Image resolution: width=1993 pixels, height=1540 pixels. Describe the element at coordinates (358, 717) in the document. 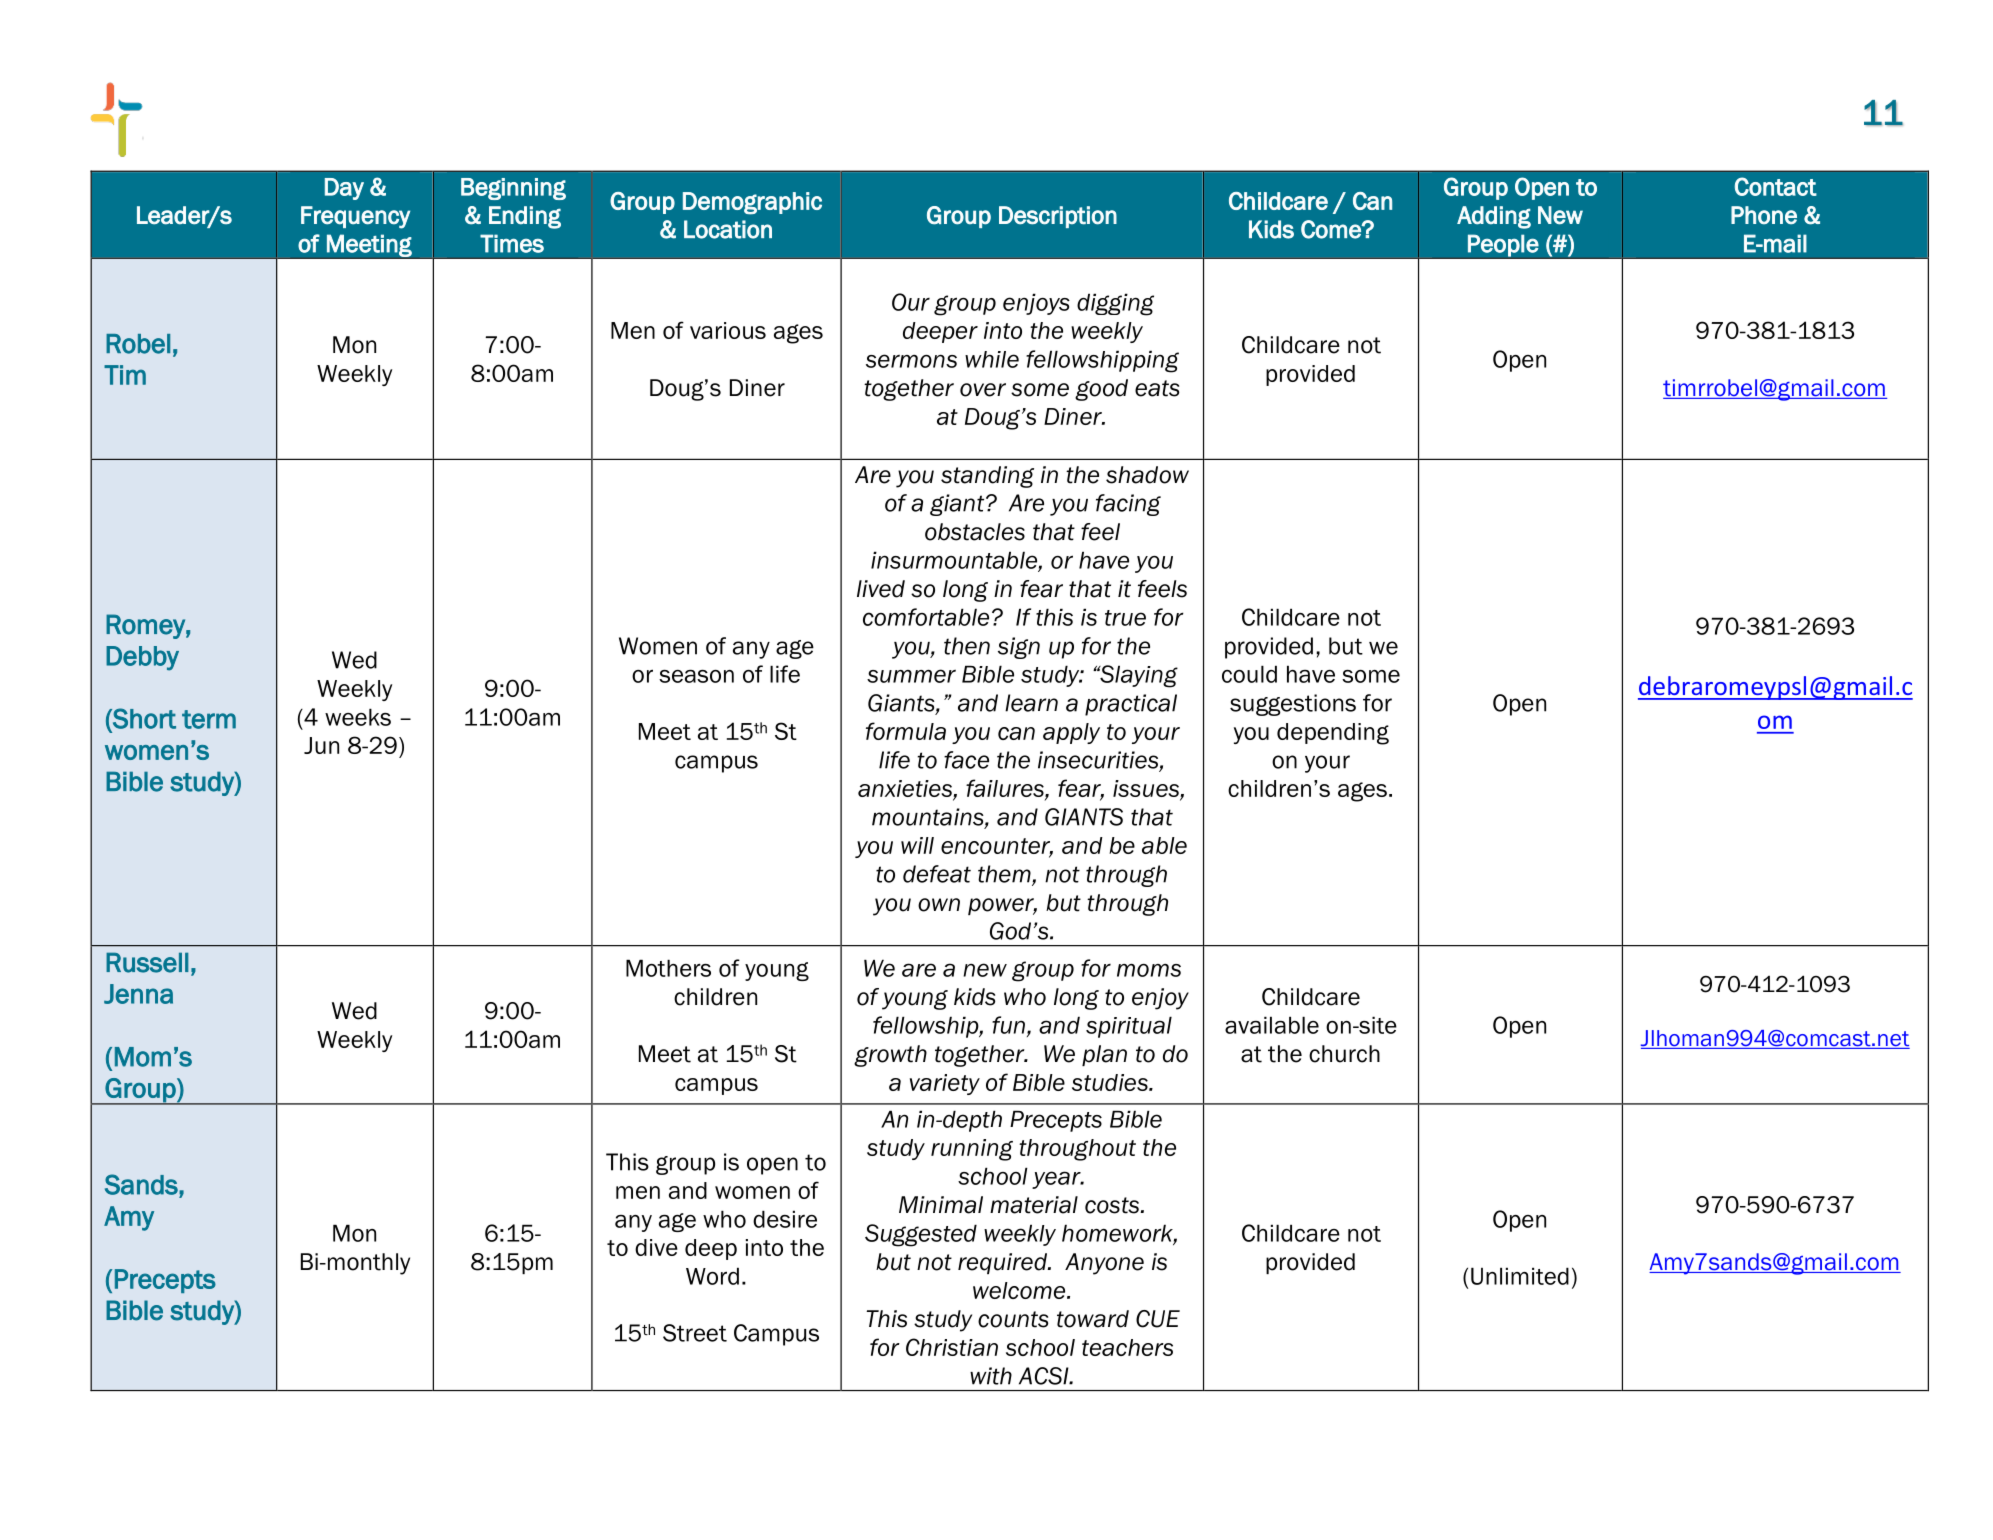

I see `weeks` at that location.
